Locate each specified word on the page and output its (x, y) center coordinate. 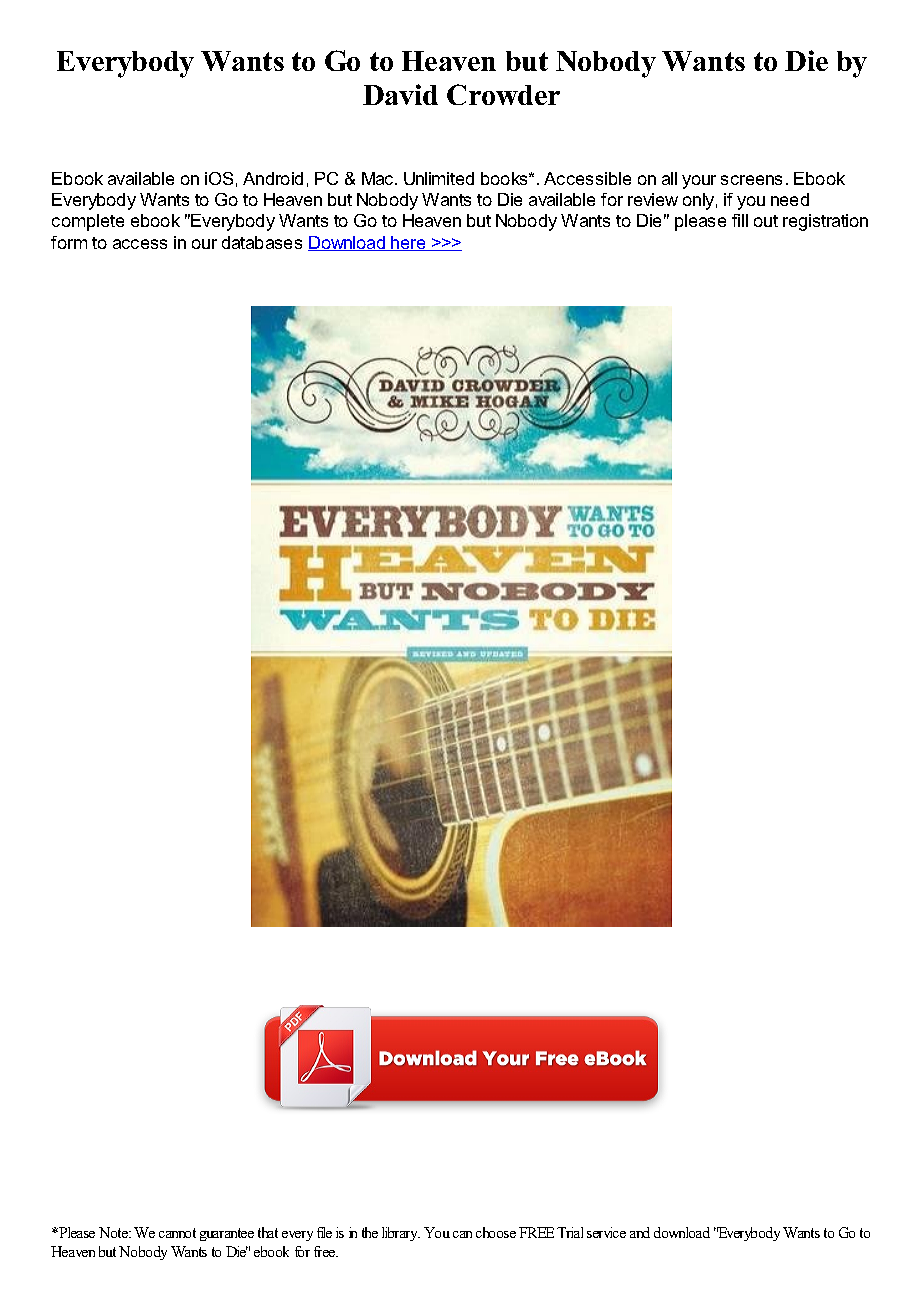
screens (751, 180)
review (653, 199)
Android (273, 178)
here (409, 243)
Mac (379, 178)
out (766, 221)
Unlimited (439, 178)
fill (740, 220)
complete (88, 222)
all (669, 178)
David (400, 94)
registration (825, 222)
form (69, 242)
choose (496, 1232)
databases (262, 242)
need (790, 199)
